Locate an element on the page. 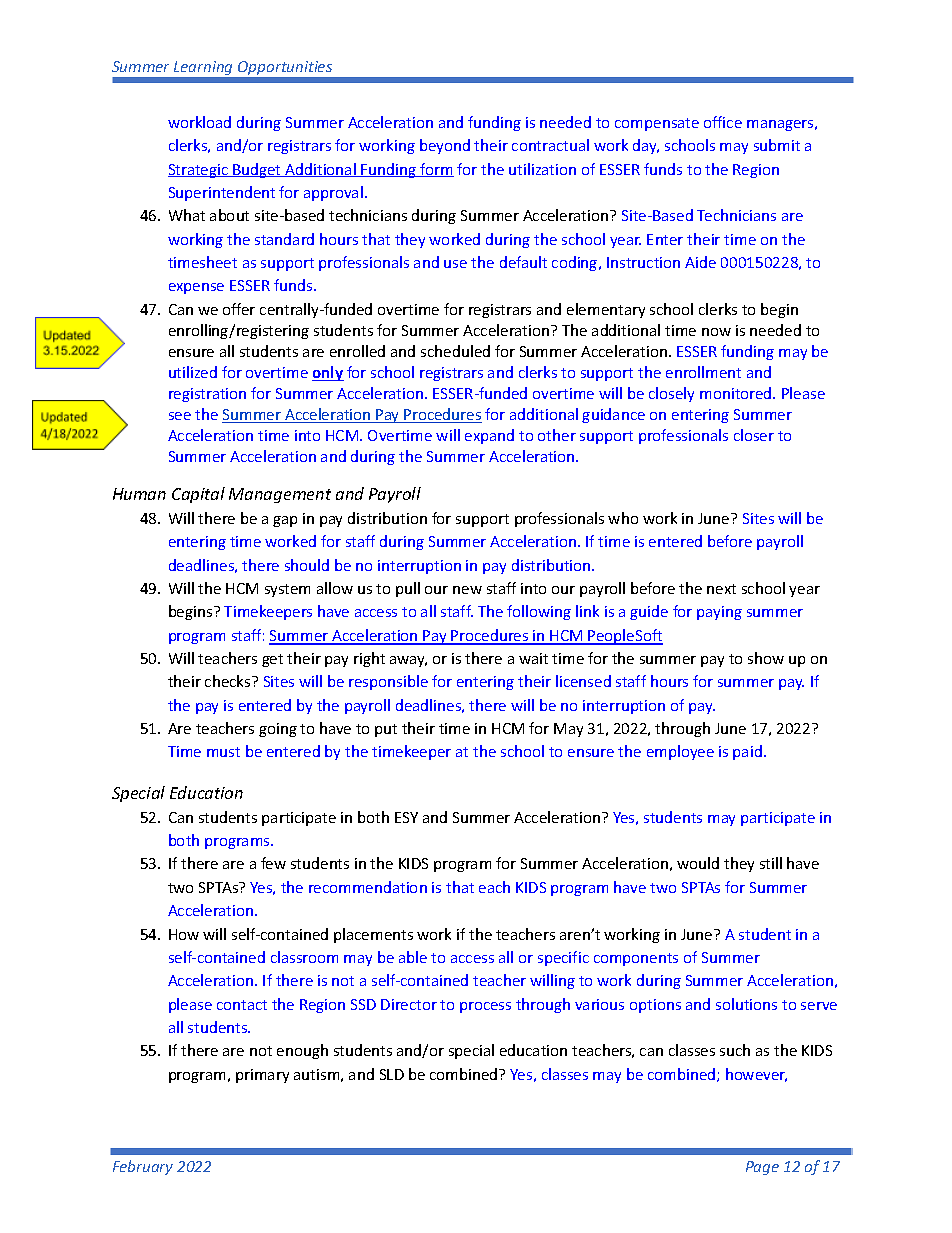 The width and height of the page is (952, 1233). show is located at coordinates (766, 658).
